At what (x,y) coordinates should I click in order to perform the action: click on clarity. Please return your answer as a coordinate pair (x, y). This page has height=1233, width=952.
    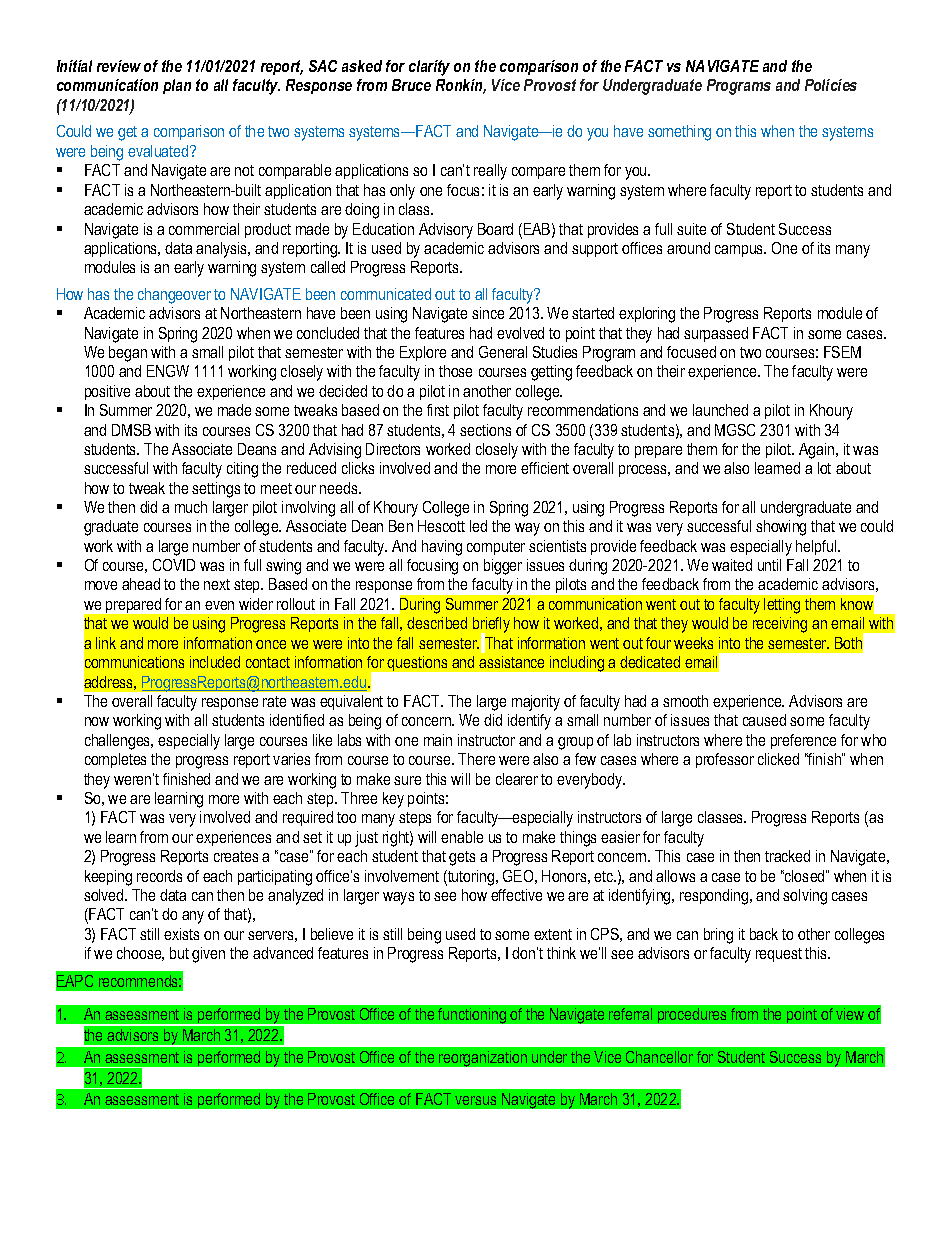
    Looking at the image, I should click on (429, 68).
